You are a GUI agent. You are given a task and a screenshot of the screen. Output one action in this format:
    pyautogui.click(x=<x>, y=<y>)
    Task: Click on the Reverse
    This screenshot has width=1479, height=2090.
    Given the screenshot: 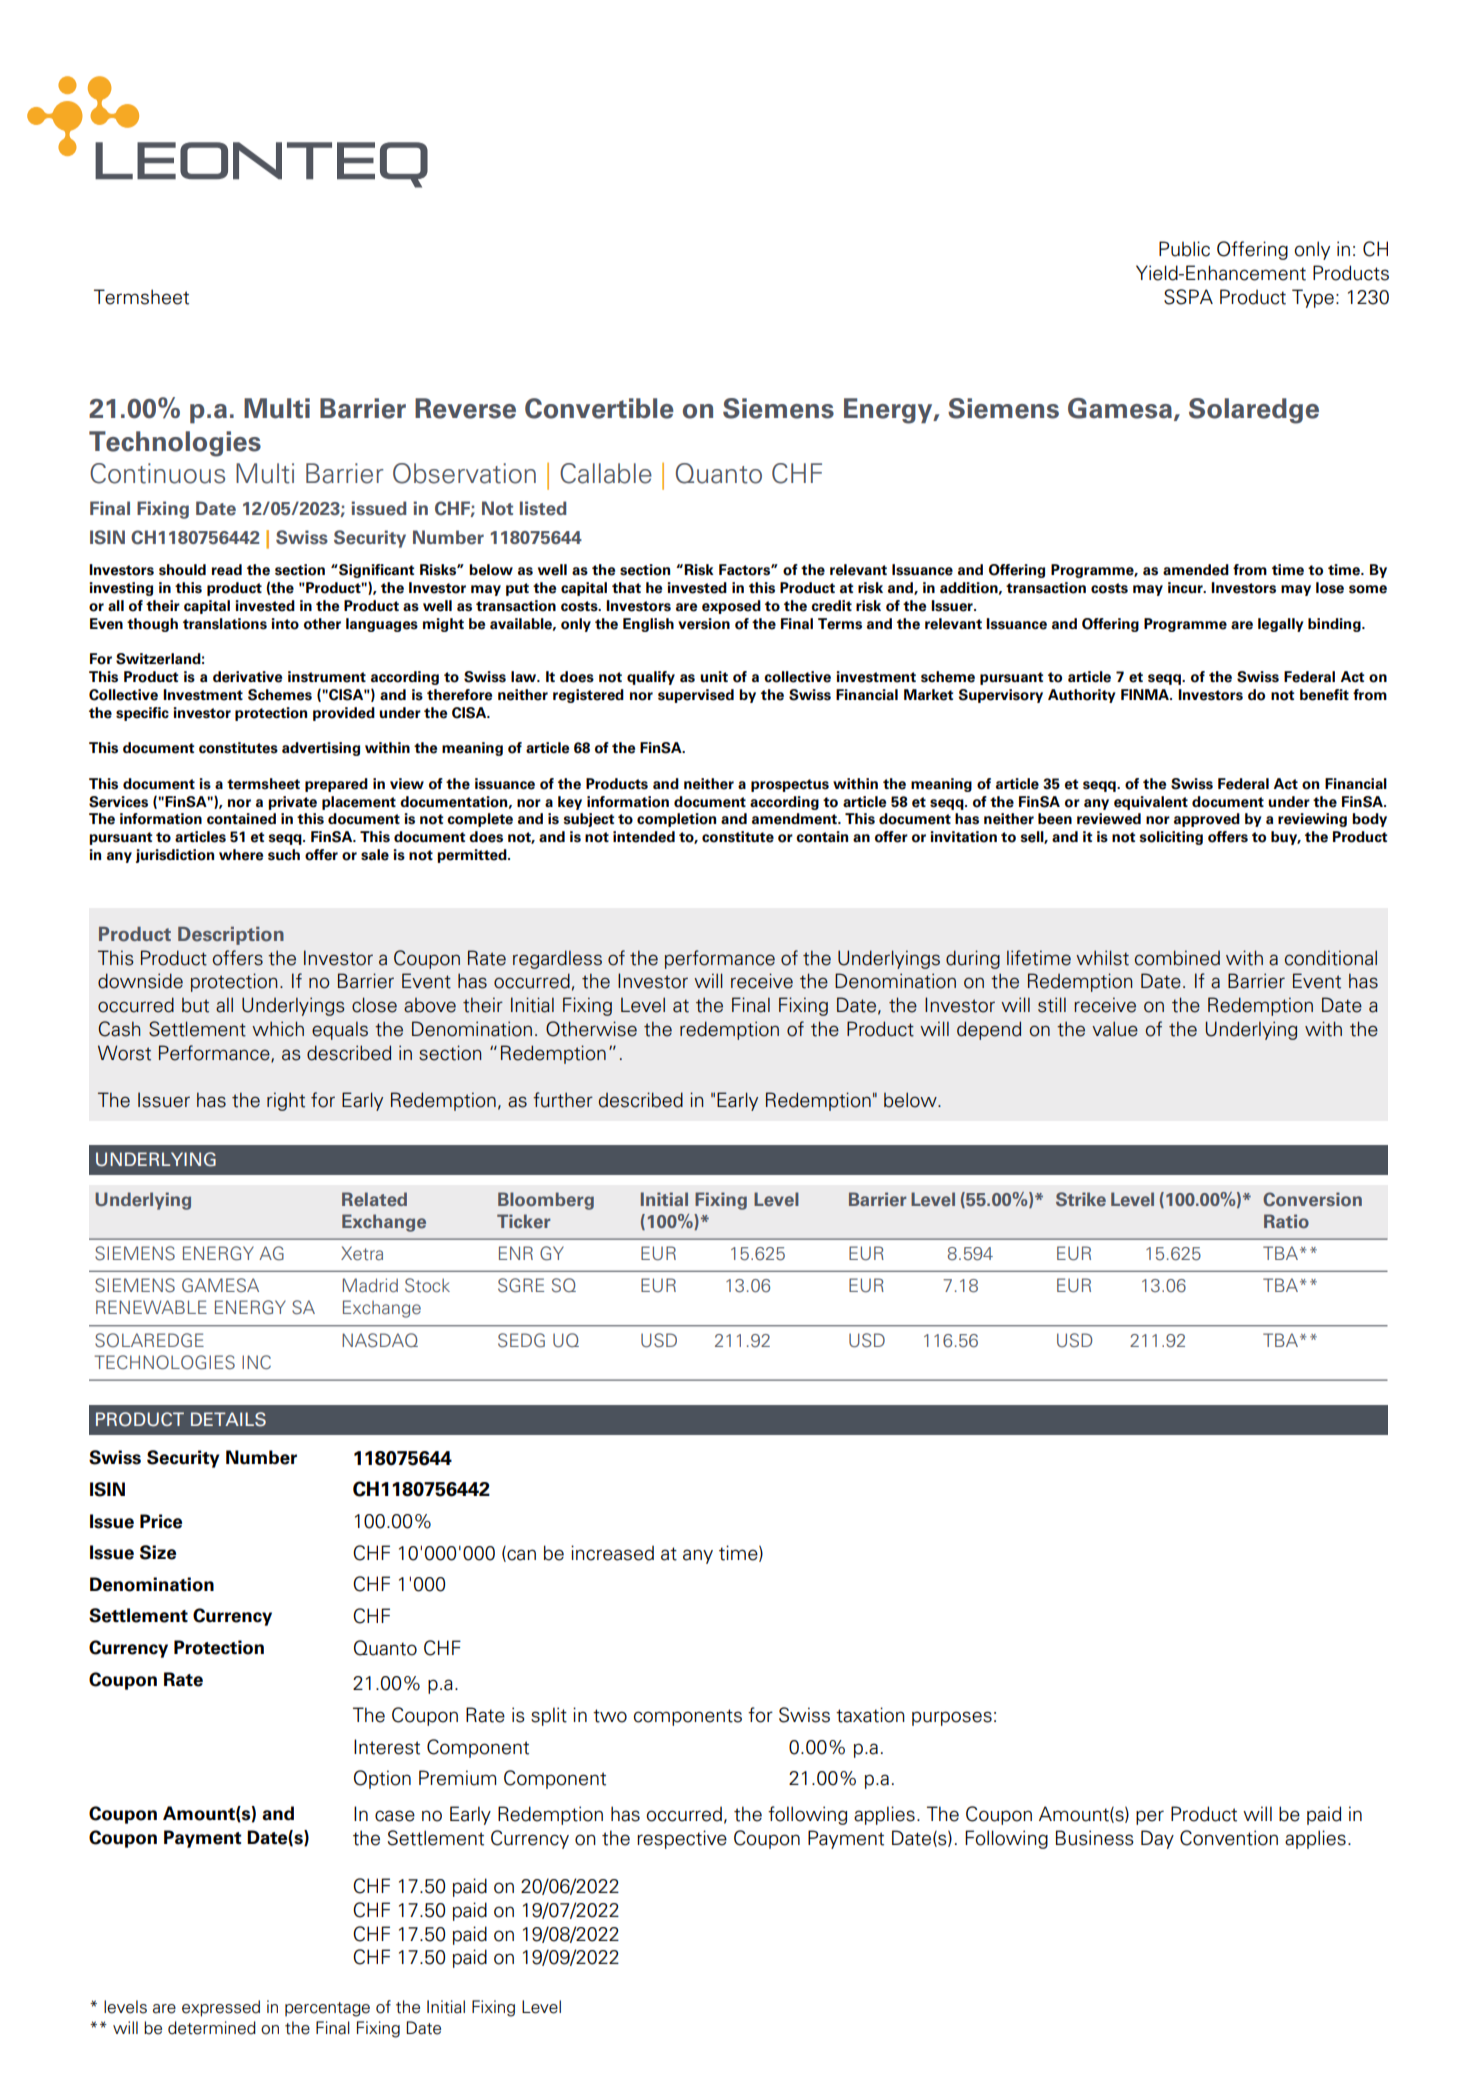 What is the action you would take?
    pyautogui.click(x=465, y=408)
